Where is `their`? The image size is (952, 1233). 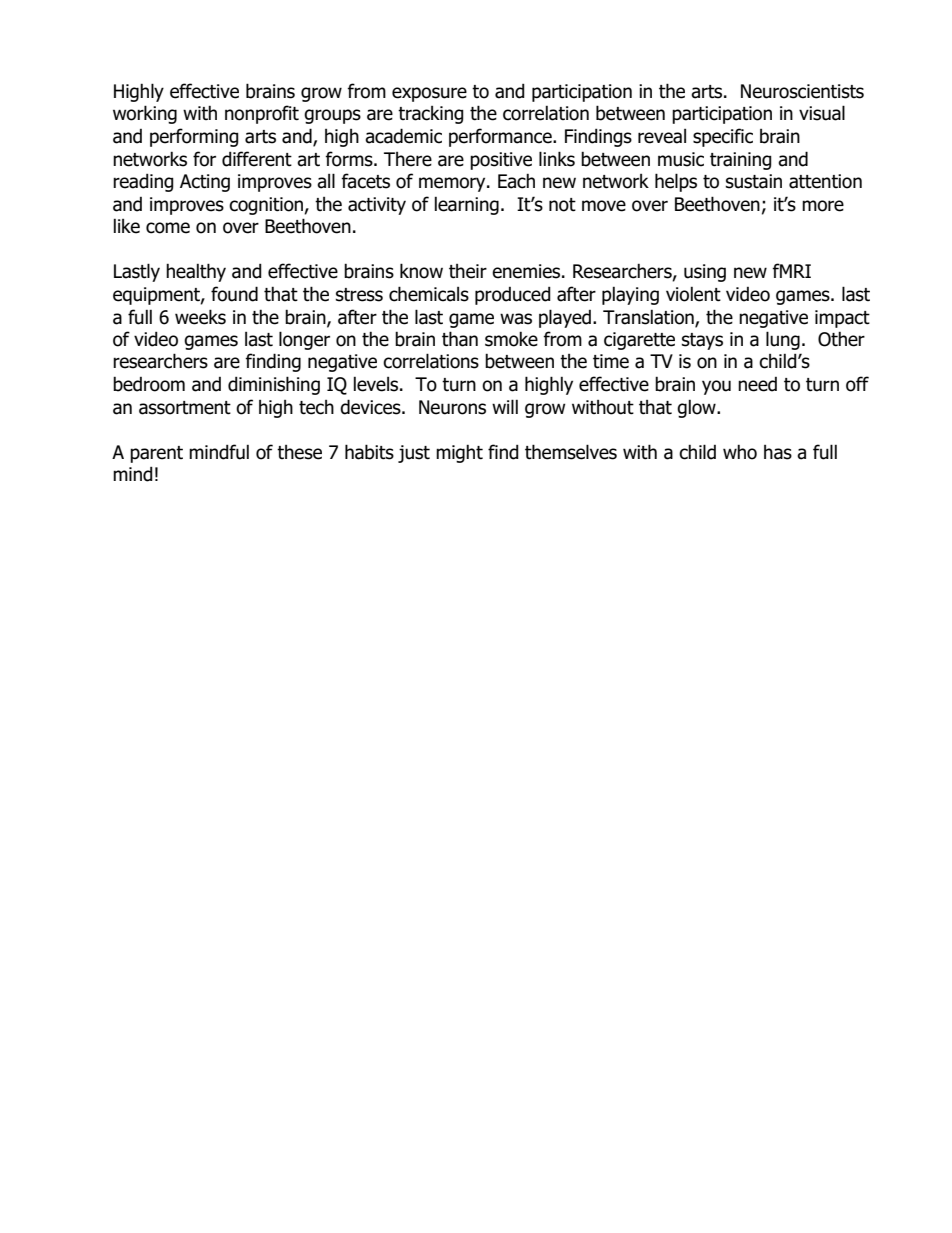 their is located at coordinates (468, 271).
